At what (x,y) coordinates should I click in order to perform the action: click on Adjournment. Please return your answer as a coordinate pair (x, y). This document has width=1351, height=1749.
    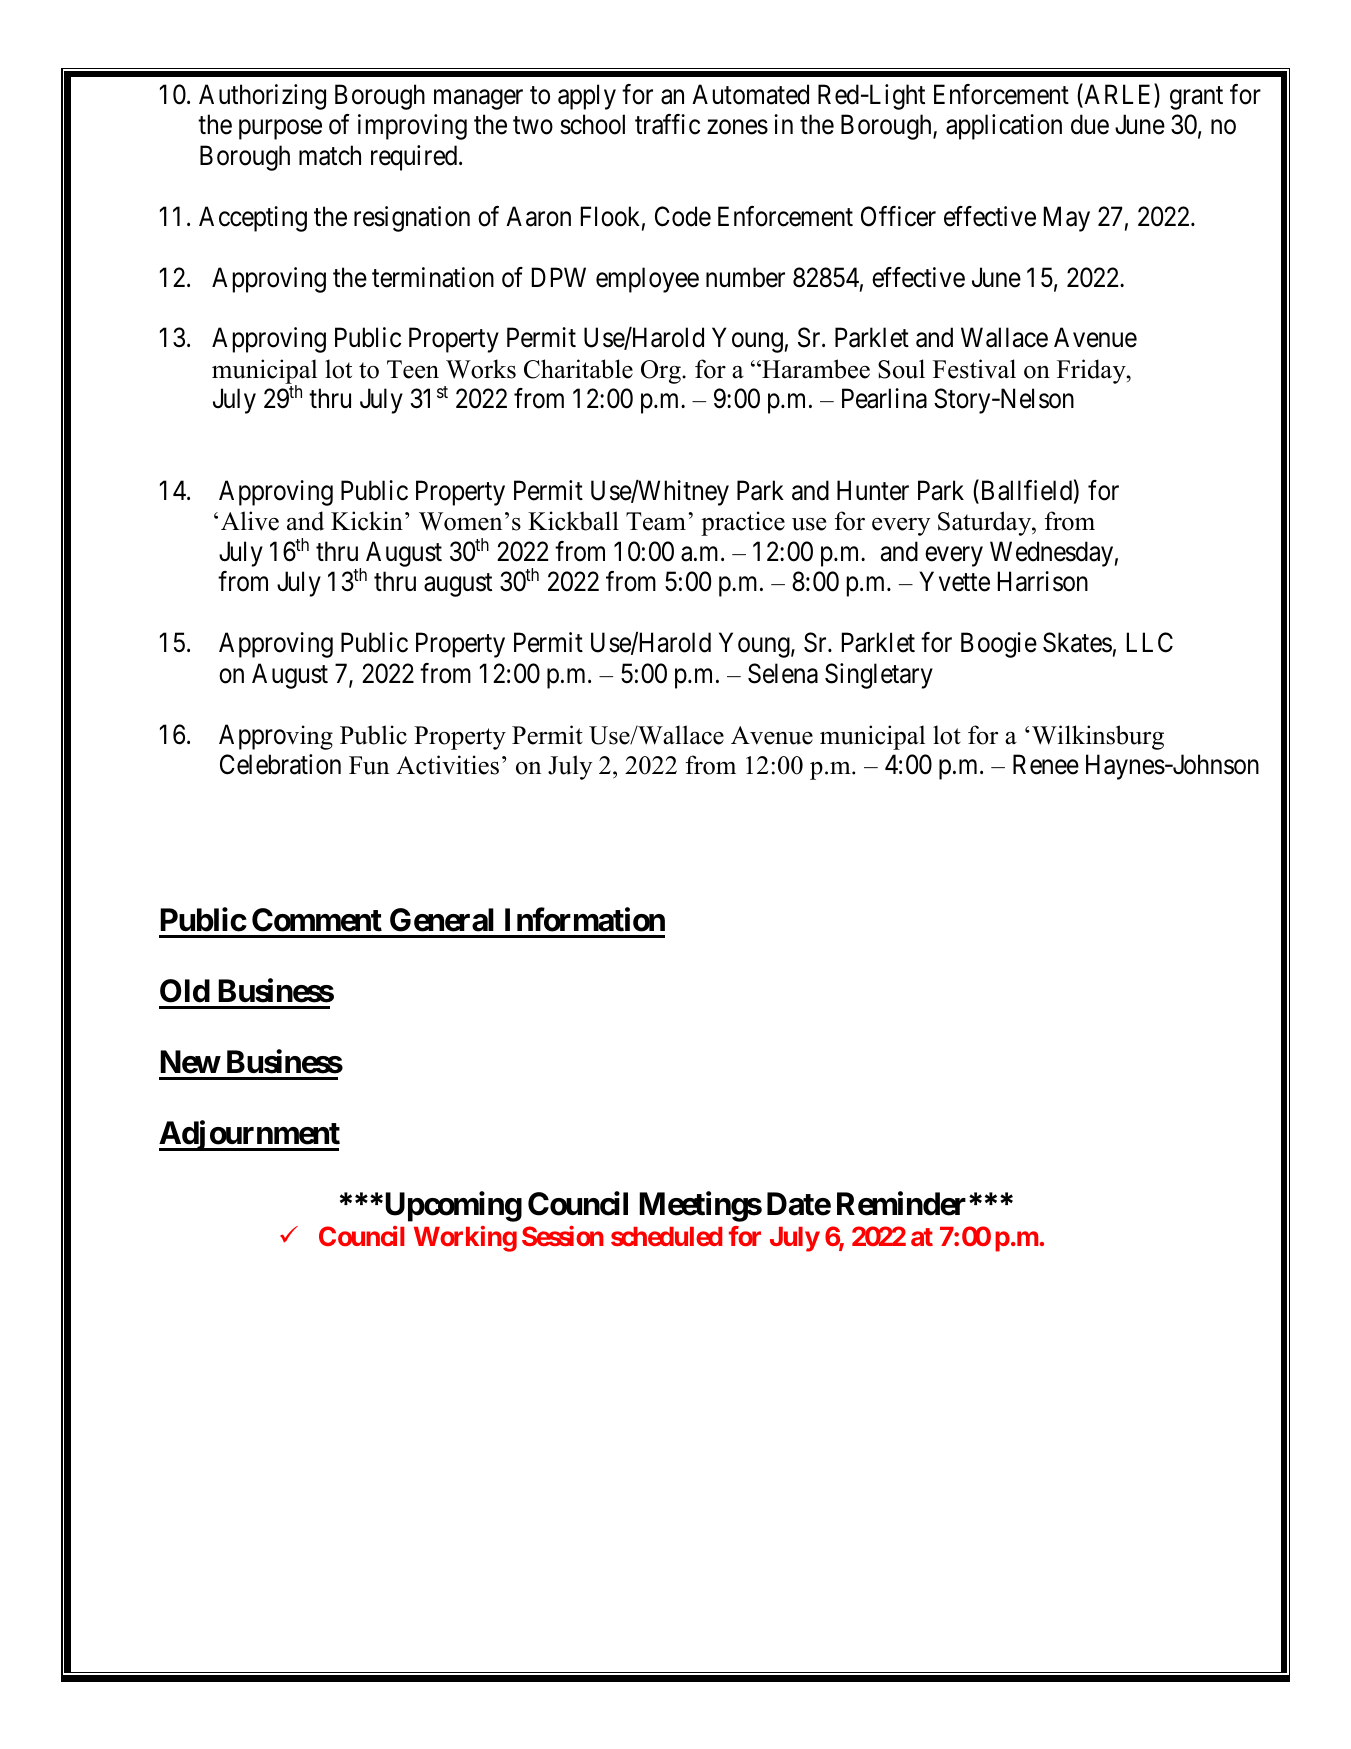
    Looking at the image, I should click on (249, 1136).
